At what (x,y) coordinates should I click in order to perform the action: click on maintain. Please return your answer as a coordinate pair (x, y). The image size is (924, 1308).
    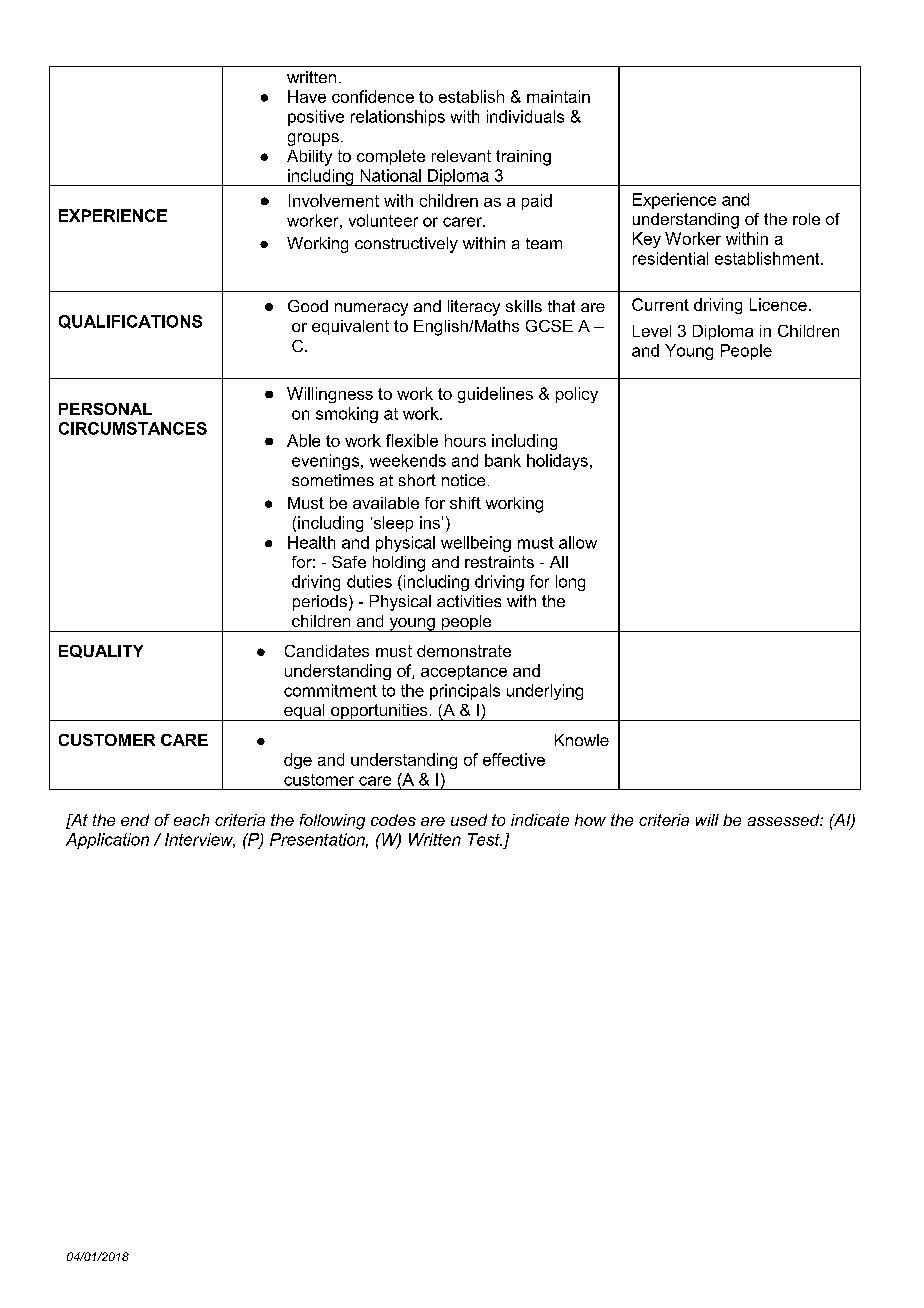
    Looking at the image, I should click on (558, 96).
